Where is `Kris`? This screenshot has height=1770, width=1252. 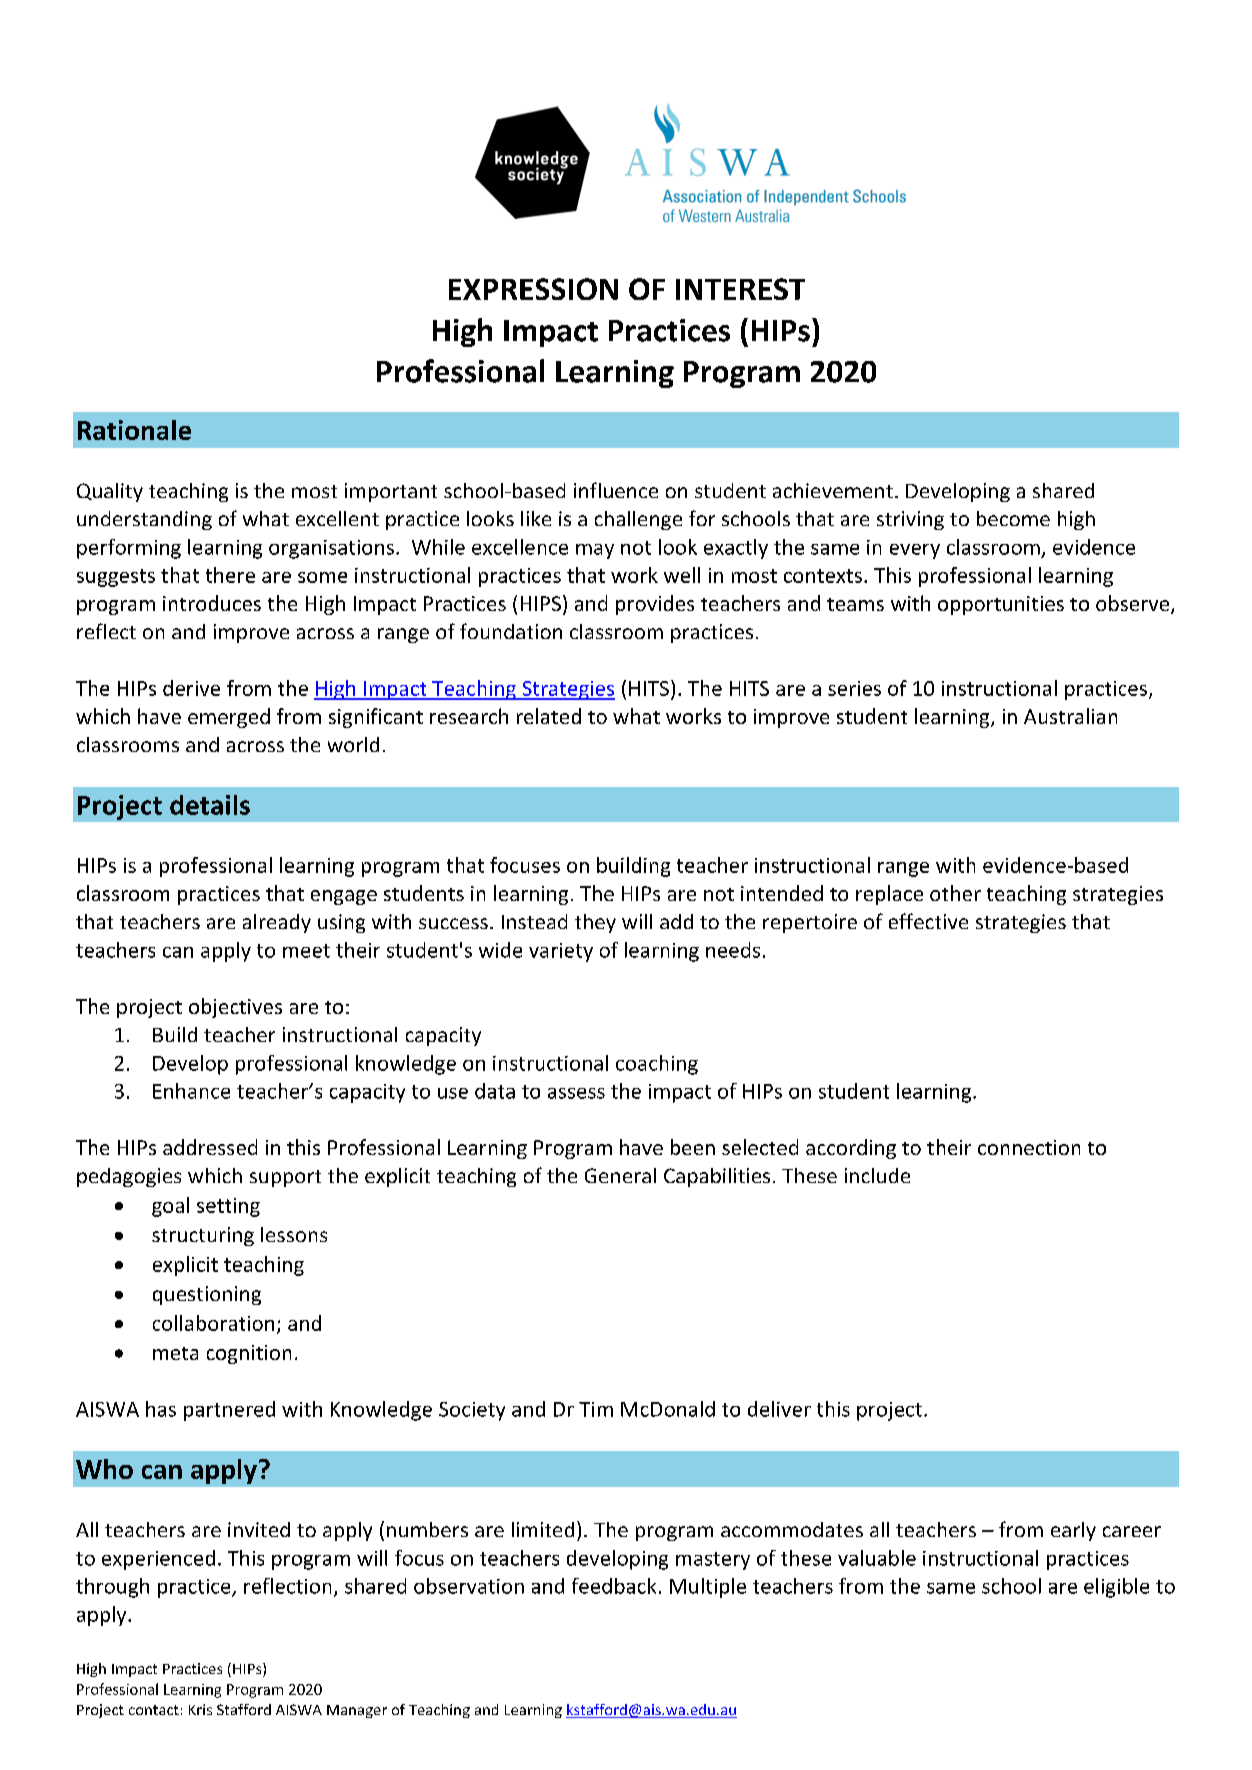 Kris is located at coordinates (200, 1709).
